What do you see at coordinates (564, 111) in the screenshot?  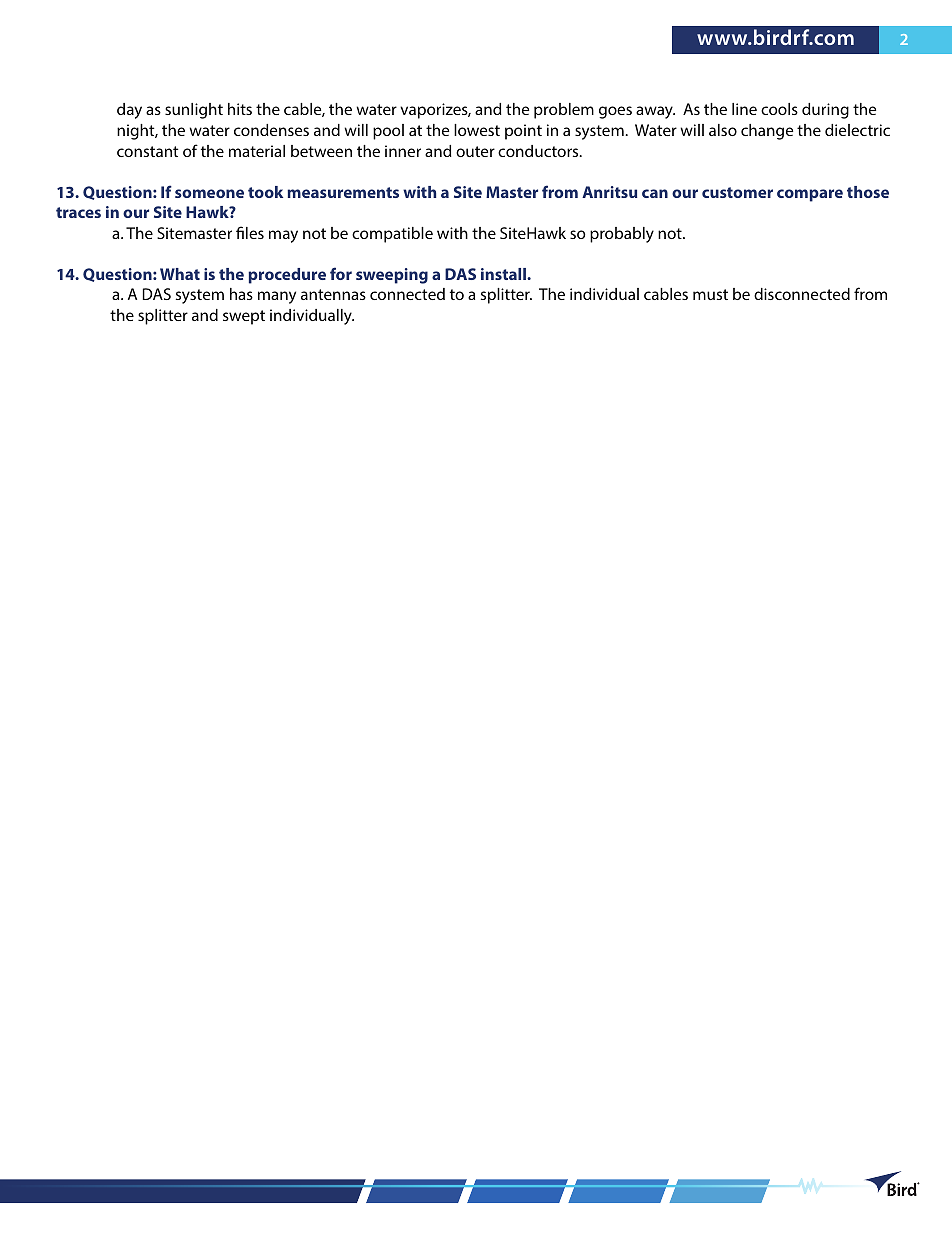 I see `problem` at bounding box center [564, 111].
